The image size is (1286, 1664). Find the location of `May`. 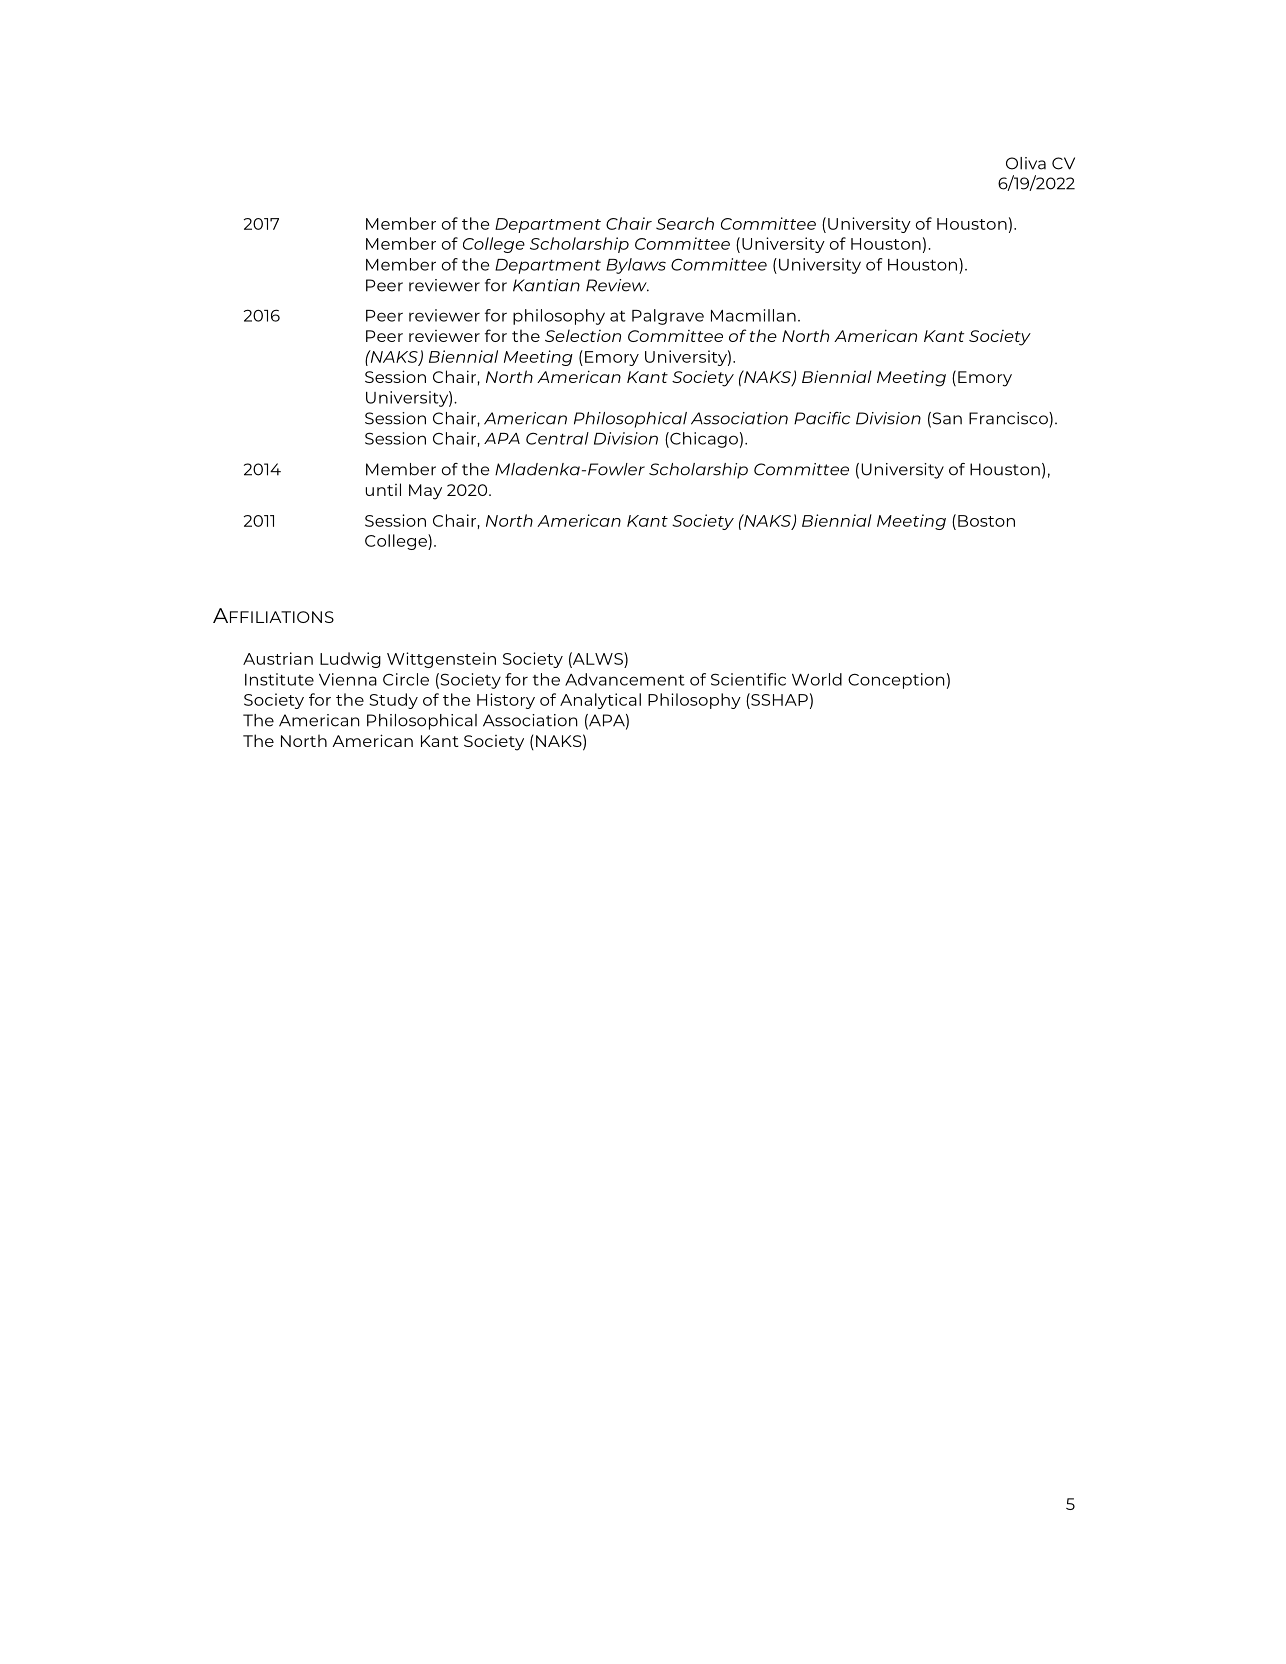

May is located at coordinates (425, 492).
